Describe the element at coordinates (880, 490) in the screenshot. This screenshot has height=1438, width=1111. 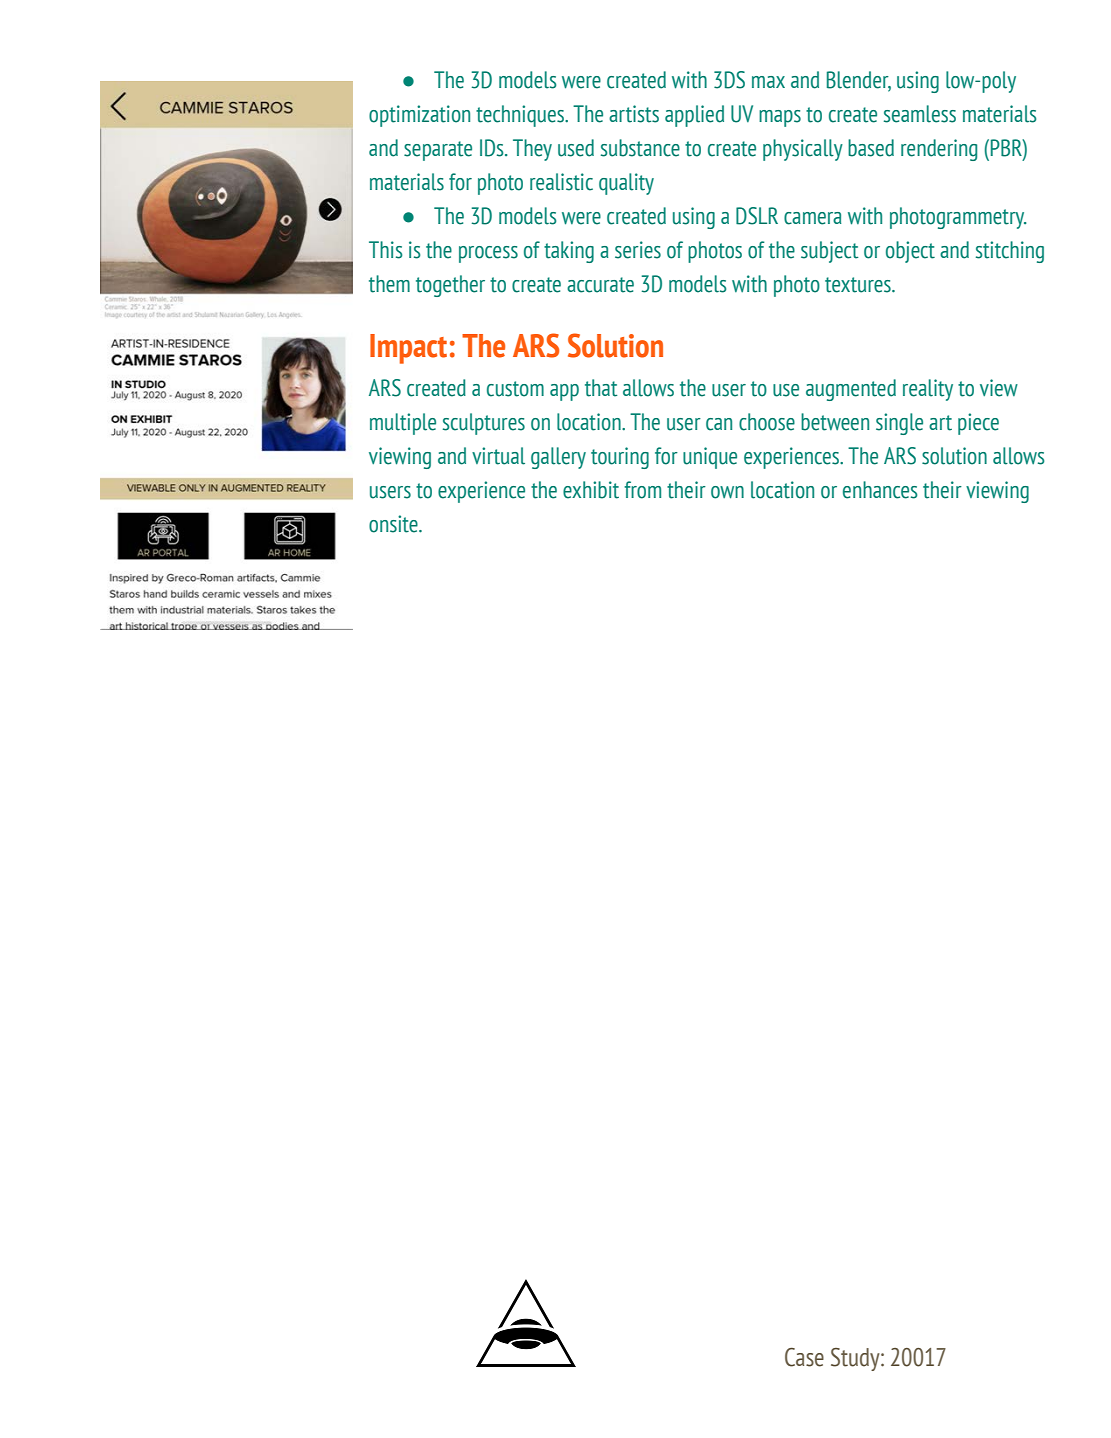
I see `enhances` at that location.
